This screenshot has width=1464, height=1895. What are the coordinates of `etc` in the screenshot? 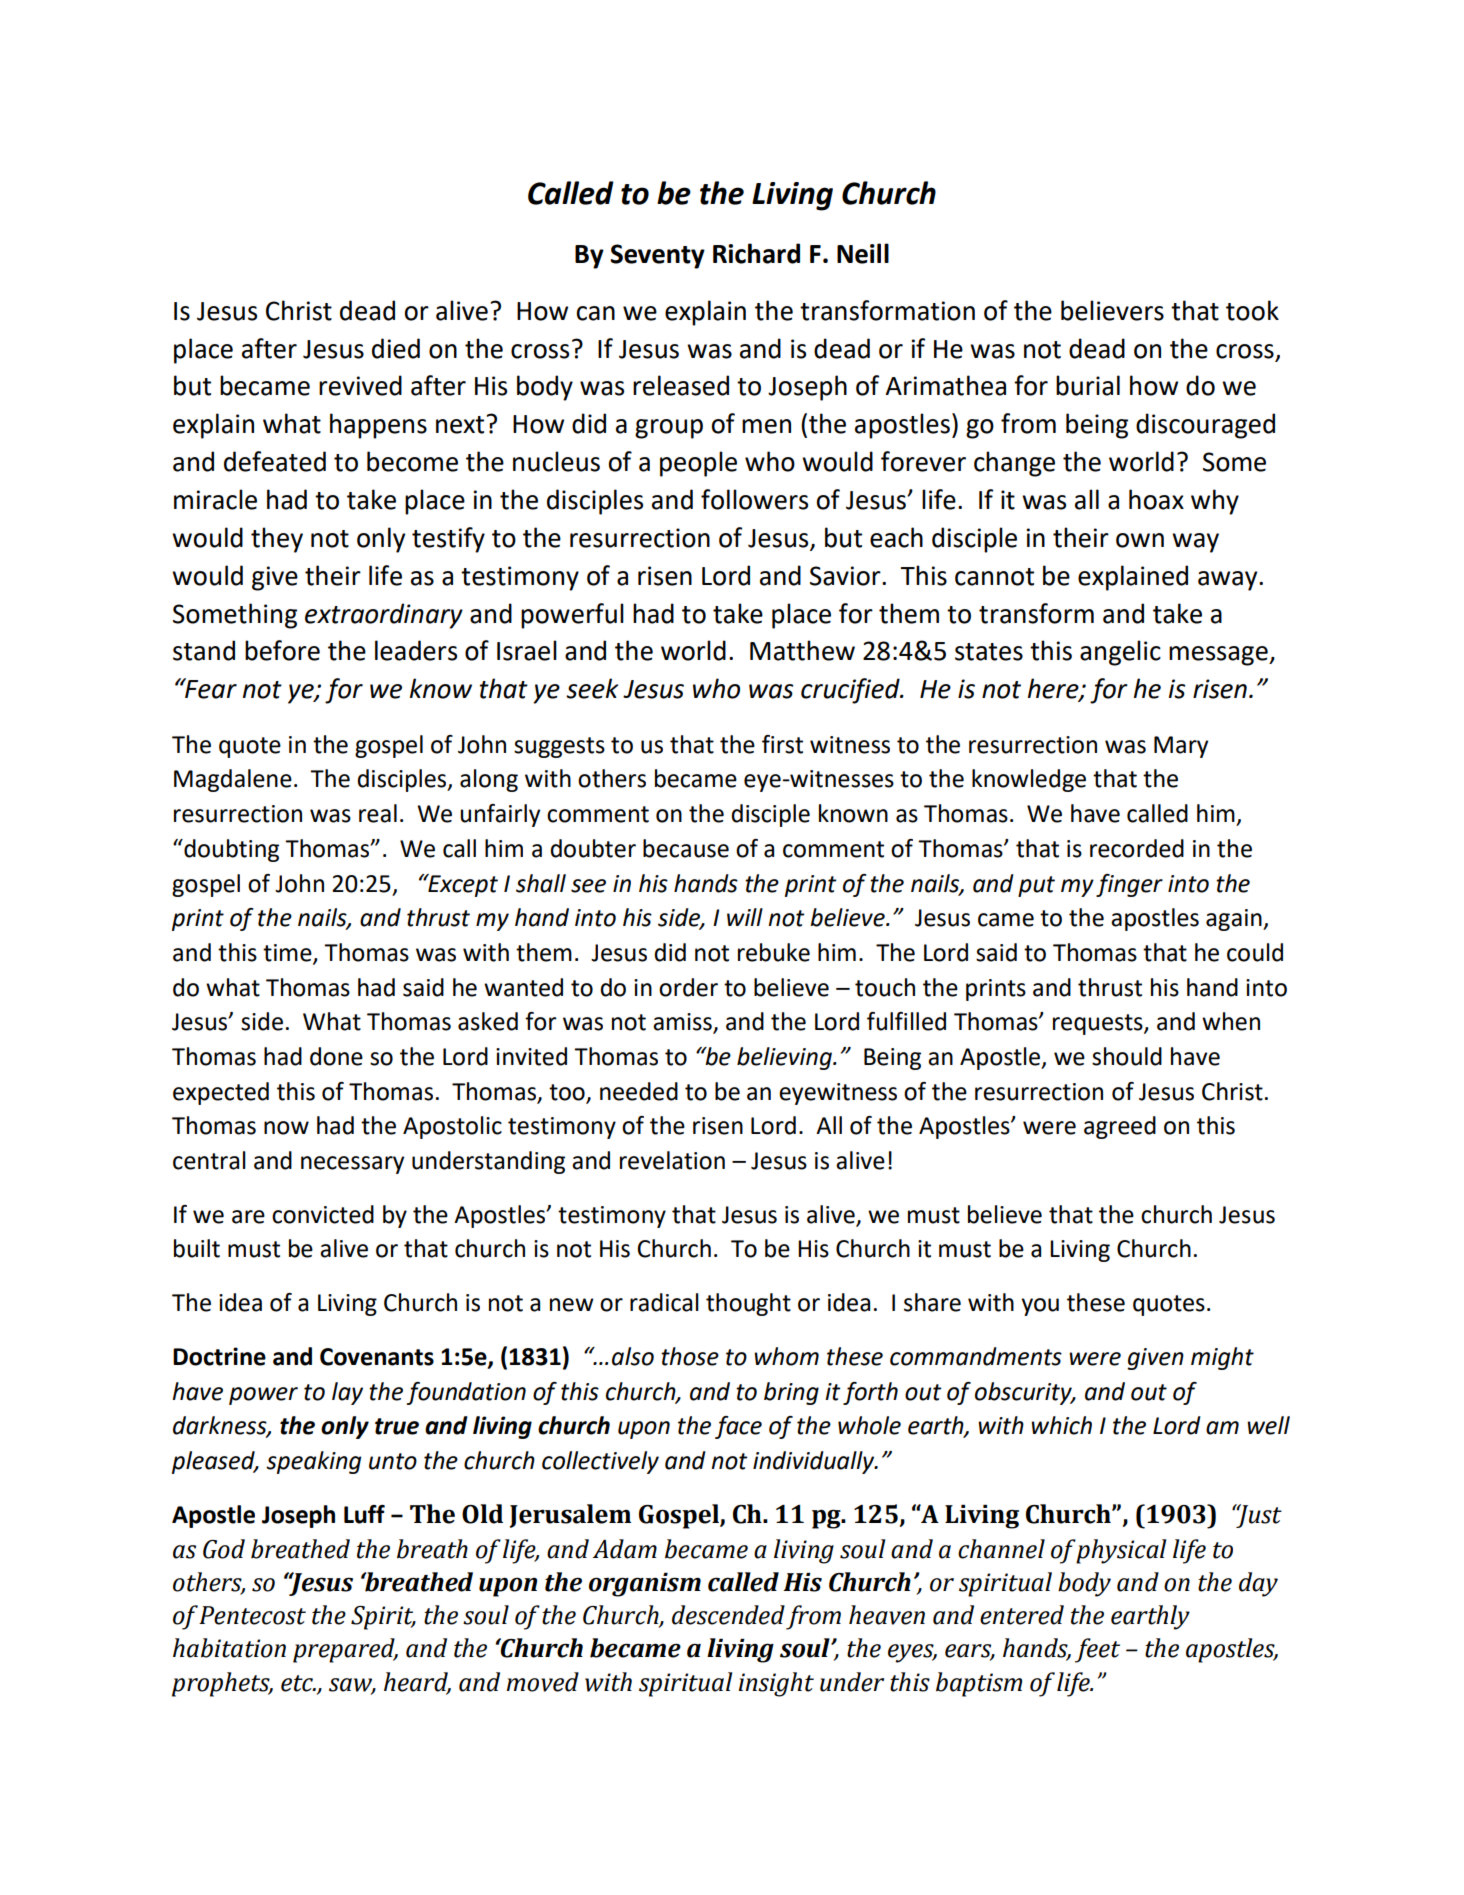 It's located at (298, 1683).
